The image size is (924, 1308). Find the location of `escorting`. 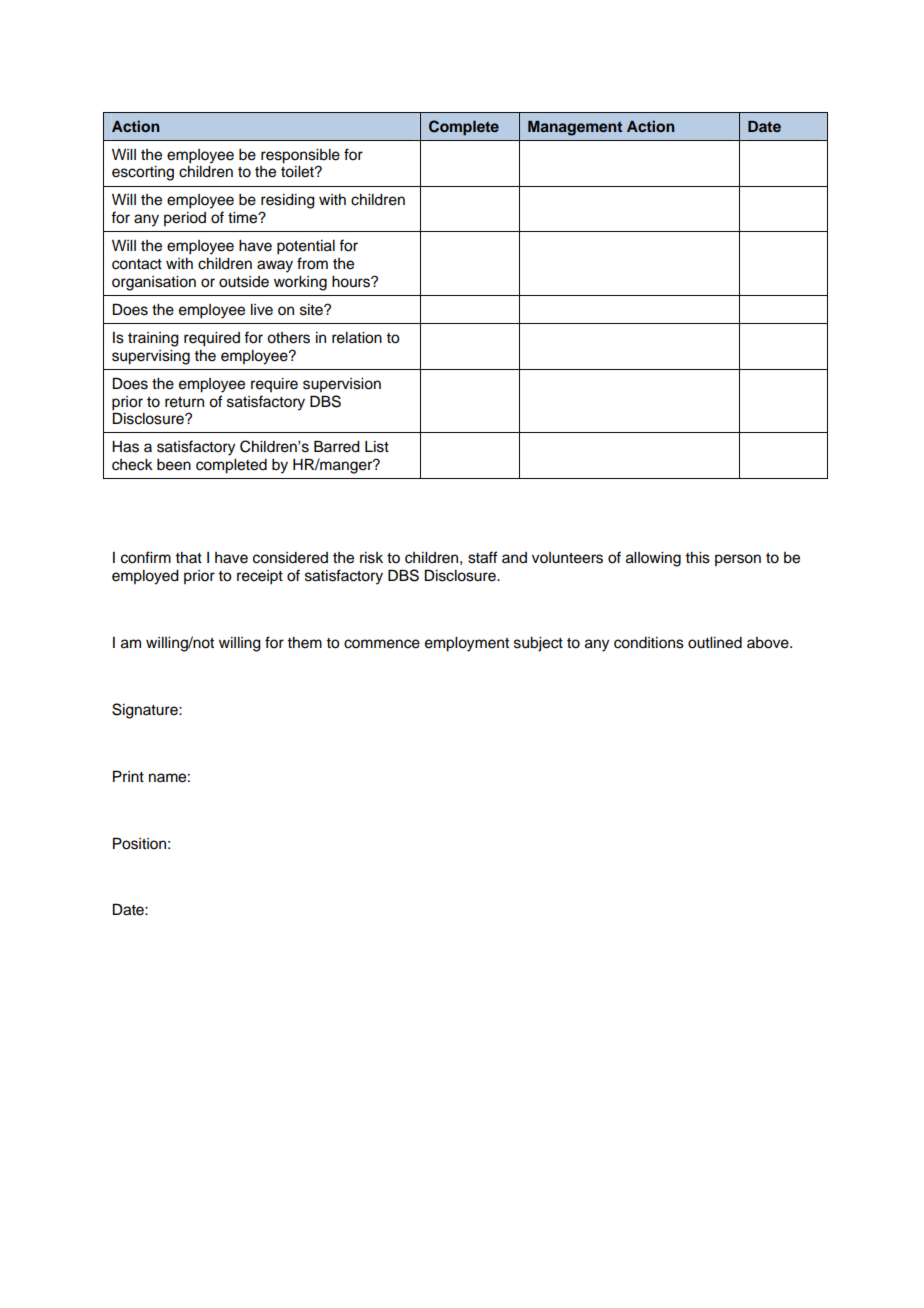

escorting is located at coordinates (143, 173).
